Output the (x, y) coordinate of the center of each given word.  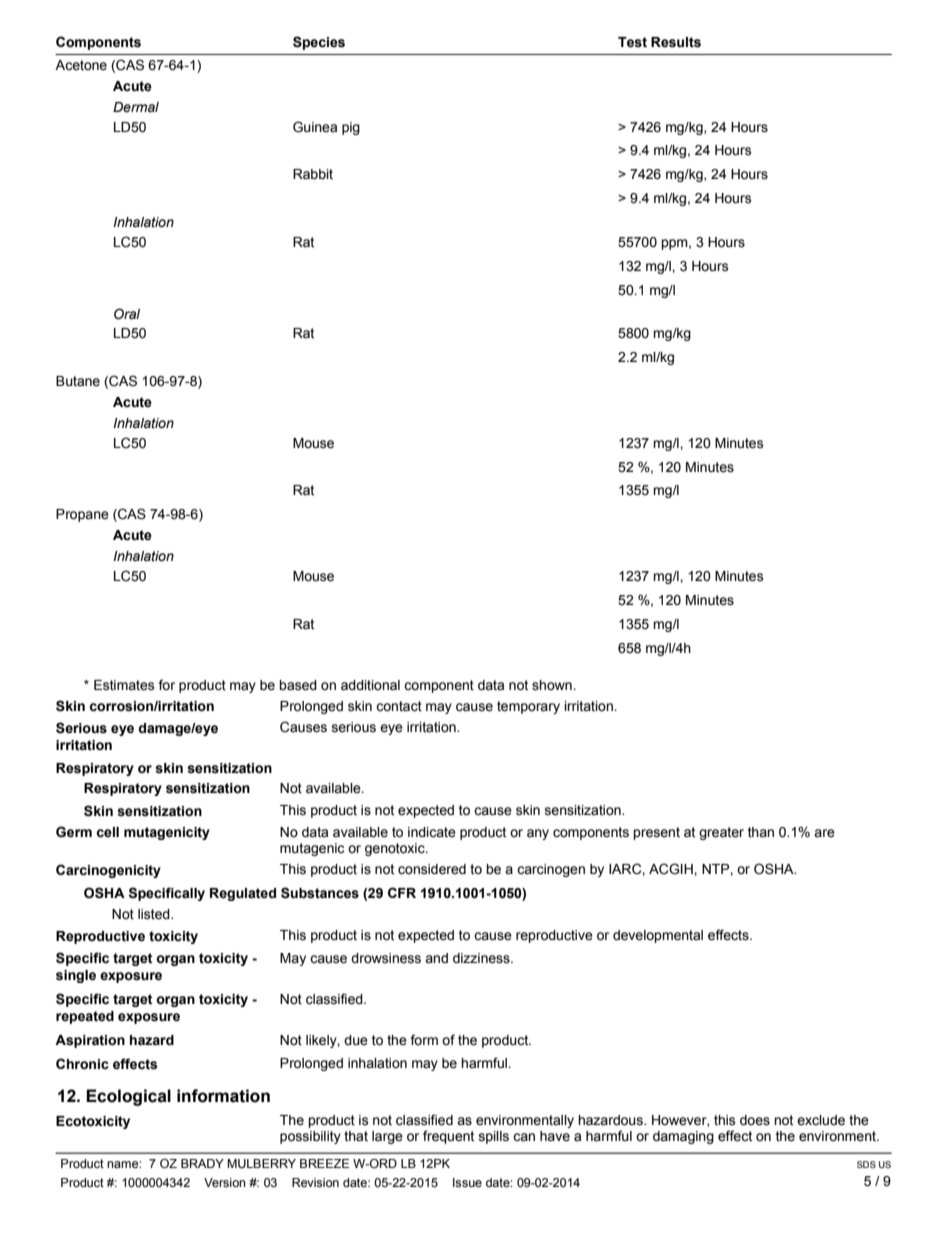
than (761, 832)
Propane (82, 515)
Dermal (136, 107)
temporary (528, 707)
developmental (658, 936)
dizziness (482, 958)
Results (676, 42)
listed (155, 914)
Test (632, 42)
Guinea (315, 127)
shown (553, 685)
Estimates (124, 685)
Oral (127, 314)
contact (399, 706)
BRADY (202, 1163)
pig (351, 128)
